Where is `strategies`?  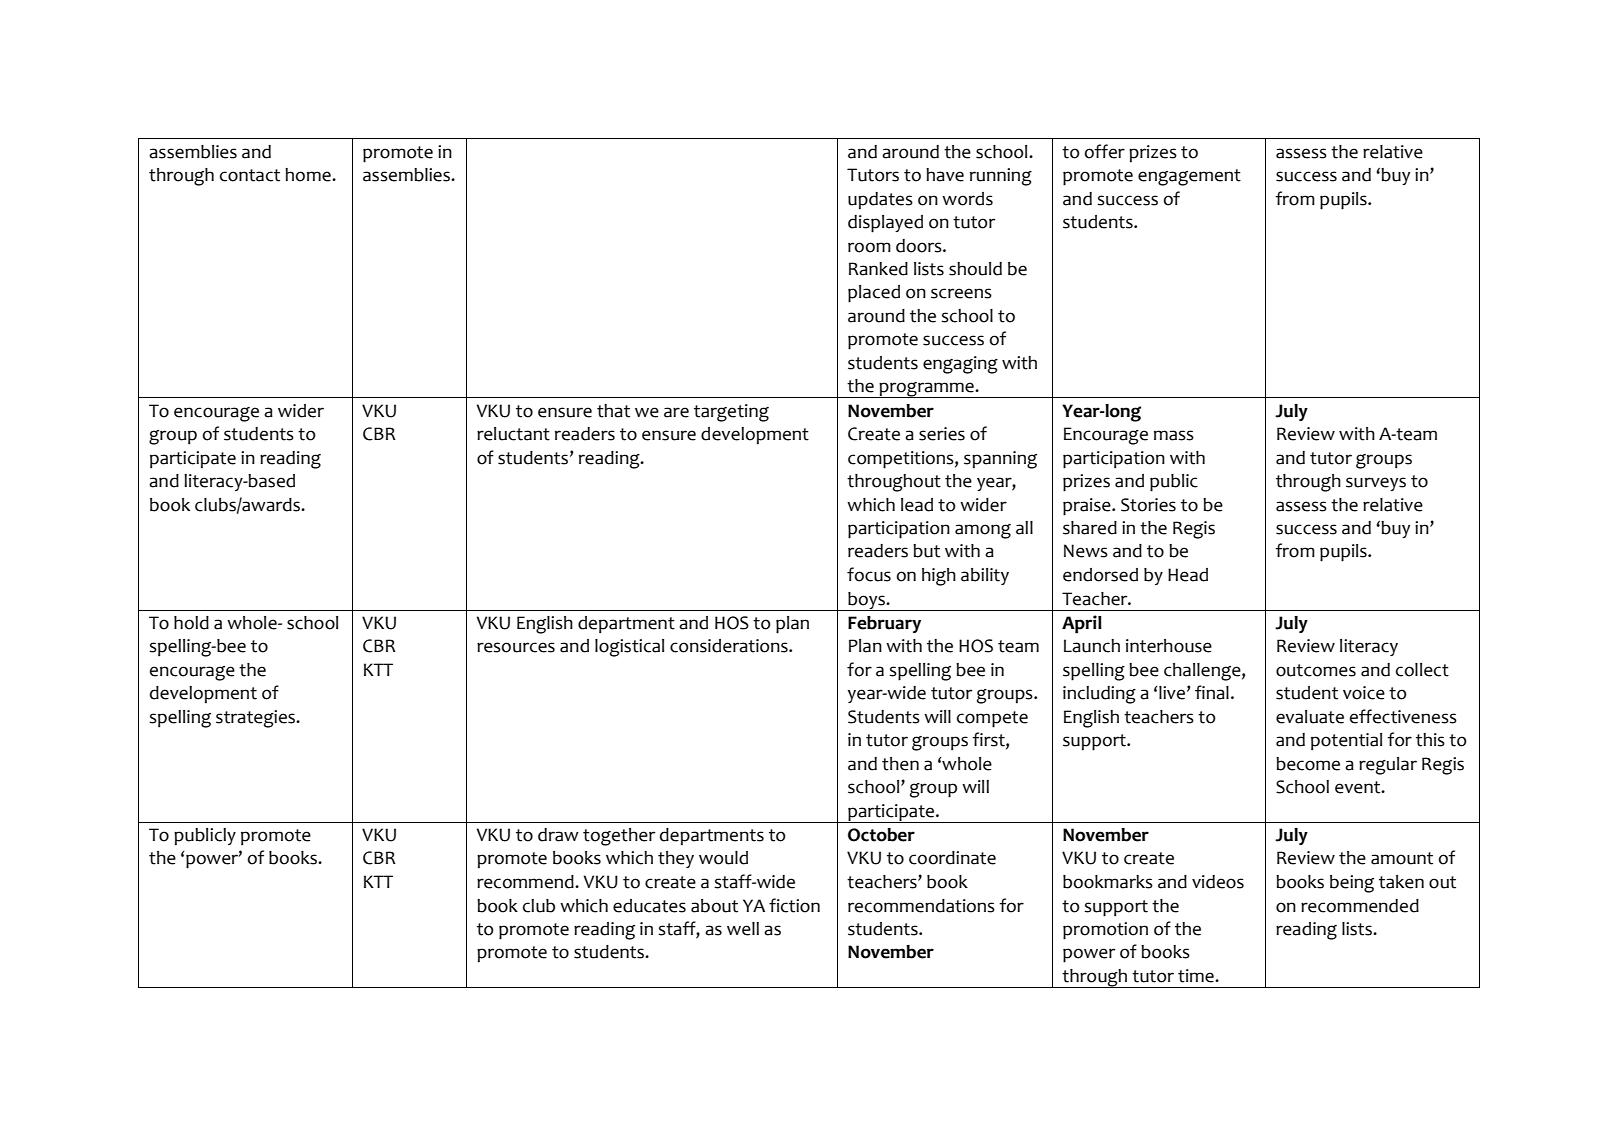
strategies is located at coordinates (257, 719).
